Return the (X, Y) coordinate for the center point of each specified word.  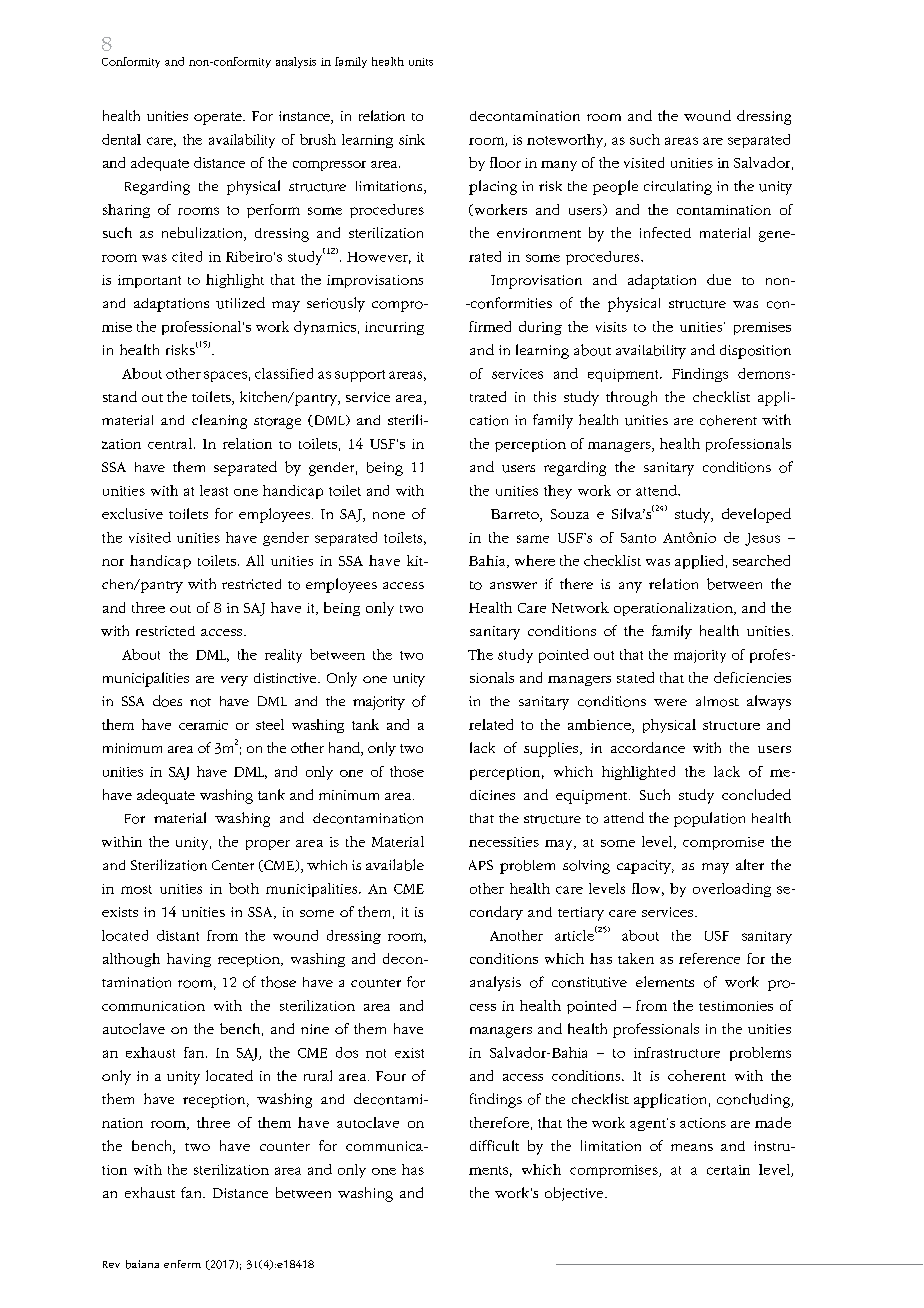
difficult (494, 1145)
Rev (111, 1264)
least (214, 490)
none (389, 515)
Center (233, 865)
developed (756, 515)
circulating (678, 188)
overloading (732, 890)
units (421, 62)
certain (728, 1170)
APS (481, 865)
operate (219, 118)
